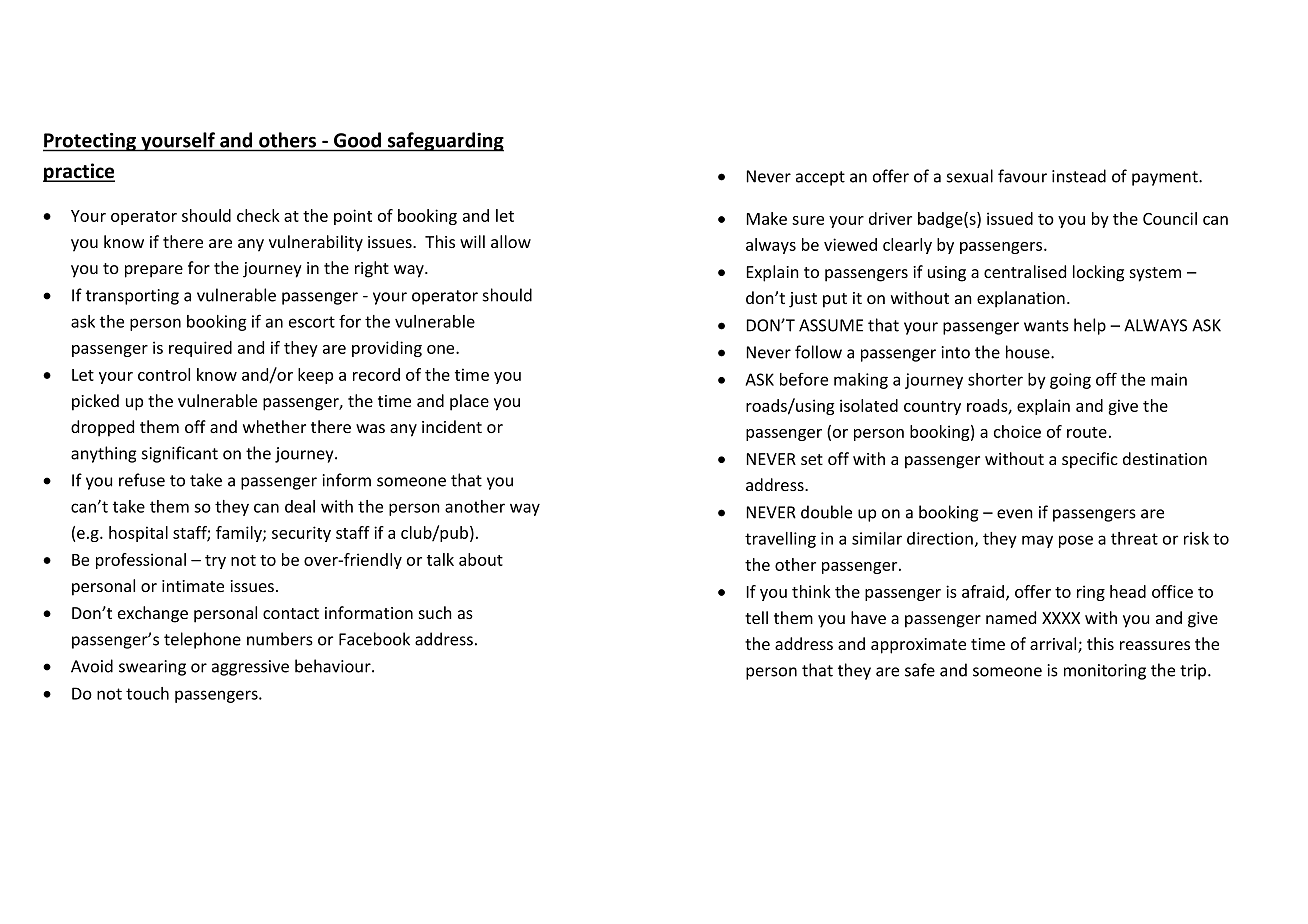 This screenshot has width=1308, height=924. Describe the element at coordinates (1079, 176) in the screenshot. I see `instead` at that location.
